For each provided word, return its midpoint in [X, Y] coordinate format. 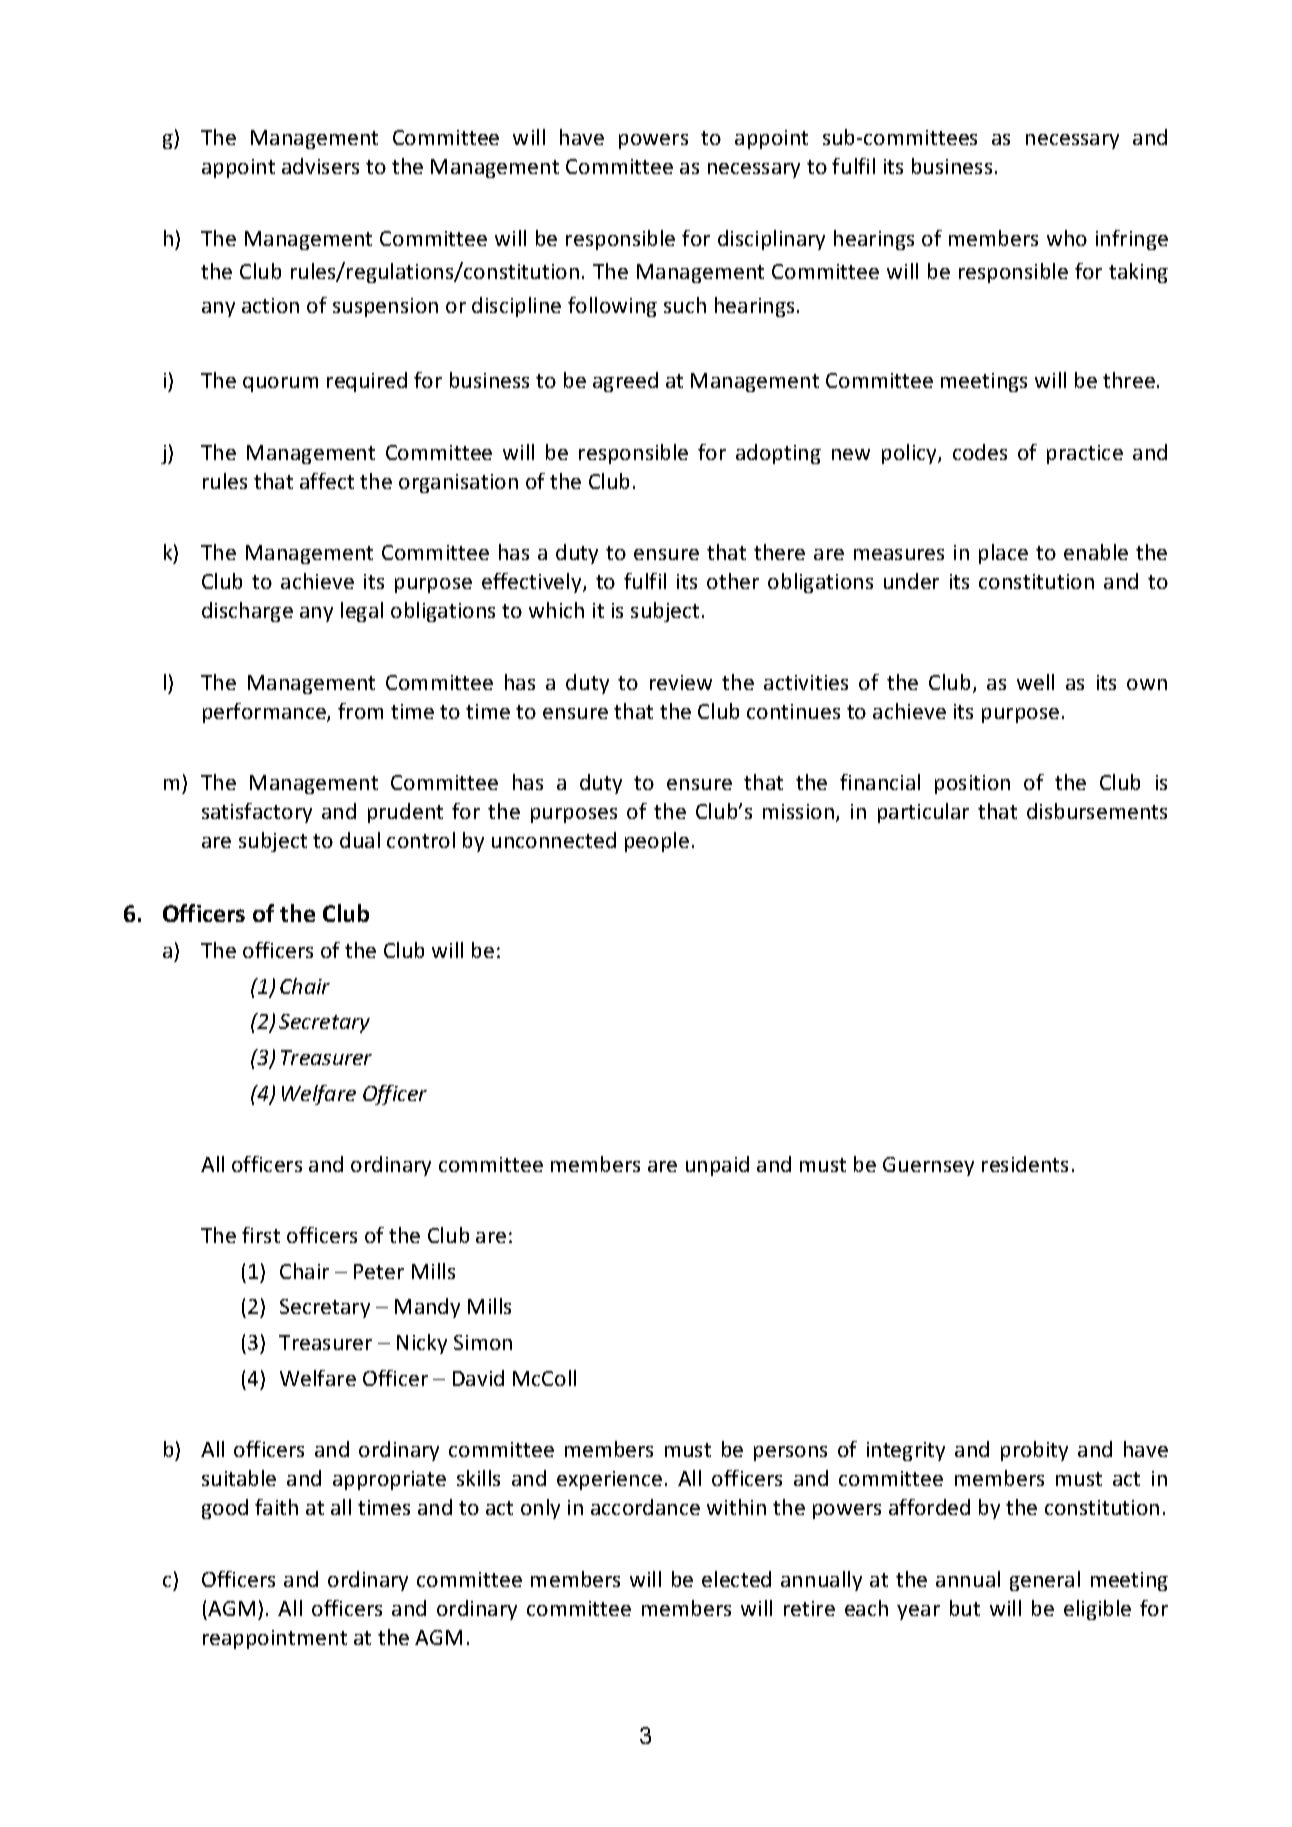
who [1067, 238]
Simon [483, 1342]
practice [1085, 454]
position [972, 784]
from [360, 711]
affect [327, 481]
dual [360, 840]
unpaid [717, 1166]
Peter [379, 1271]
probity [1034, 1451]
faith [276, 1507]
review [681, 682]
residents [1025, 1164]
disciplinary [771, 240]
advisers [320, 166]
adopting [778, 454]
